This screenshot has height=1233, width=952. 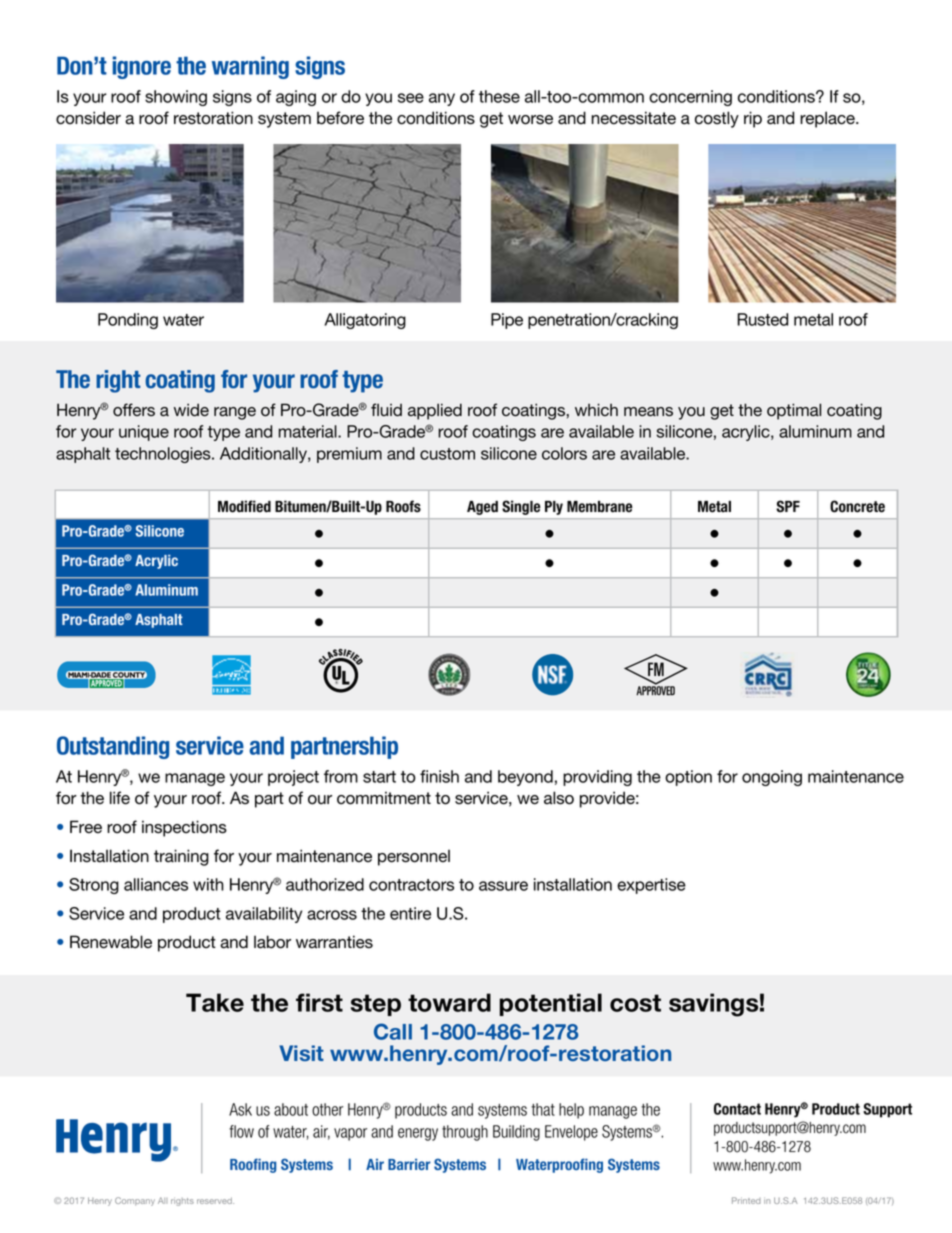 I want to click on Outstanding, so click(x=113, y=747).
